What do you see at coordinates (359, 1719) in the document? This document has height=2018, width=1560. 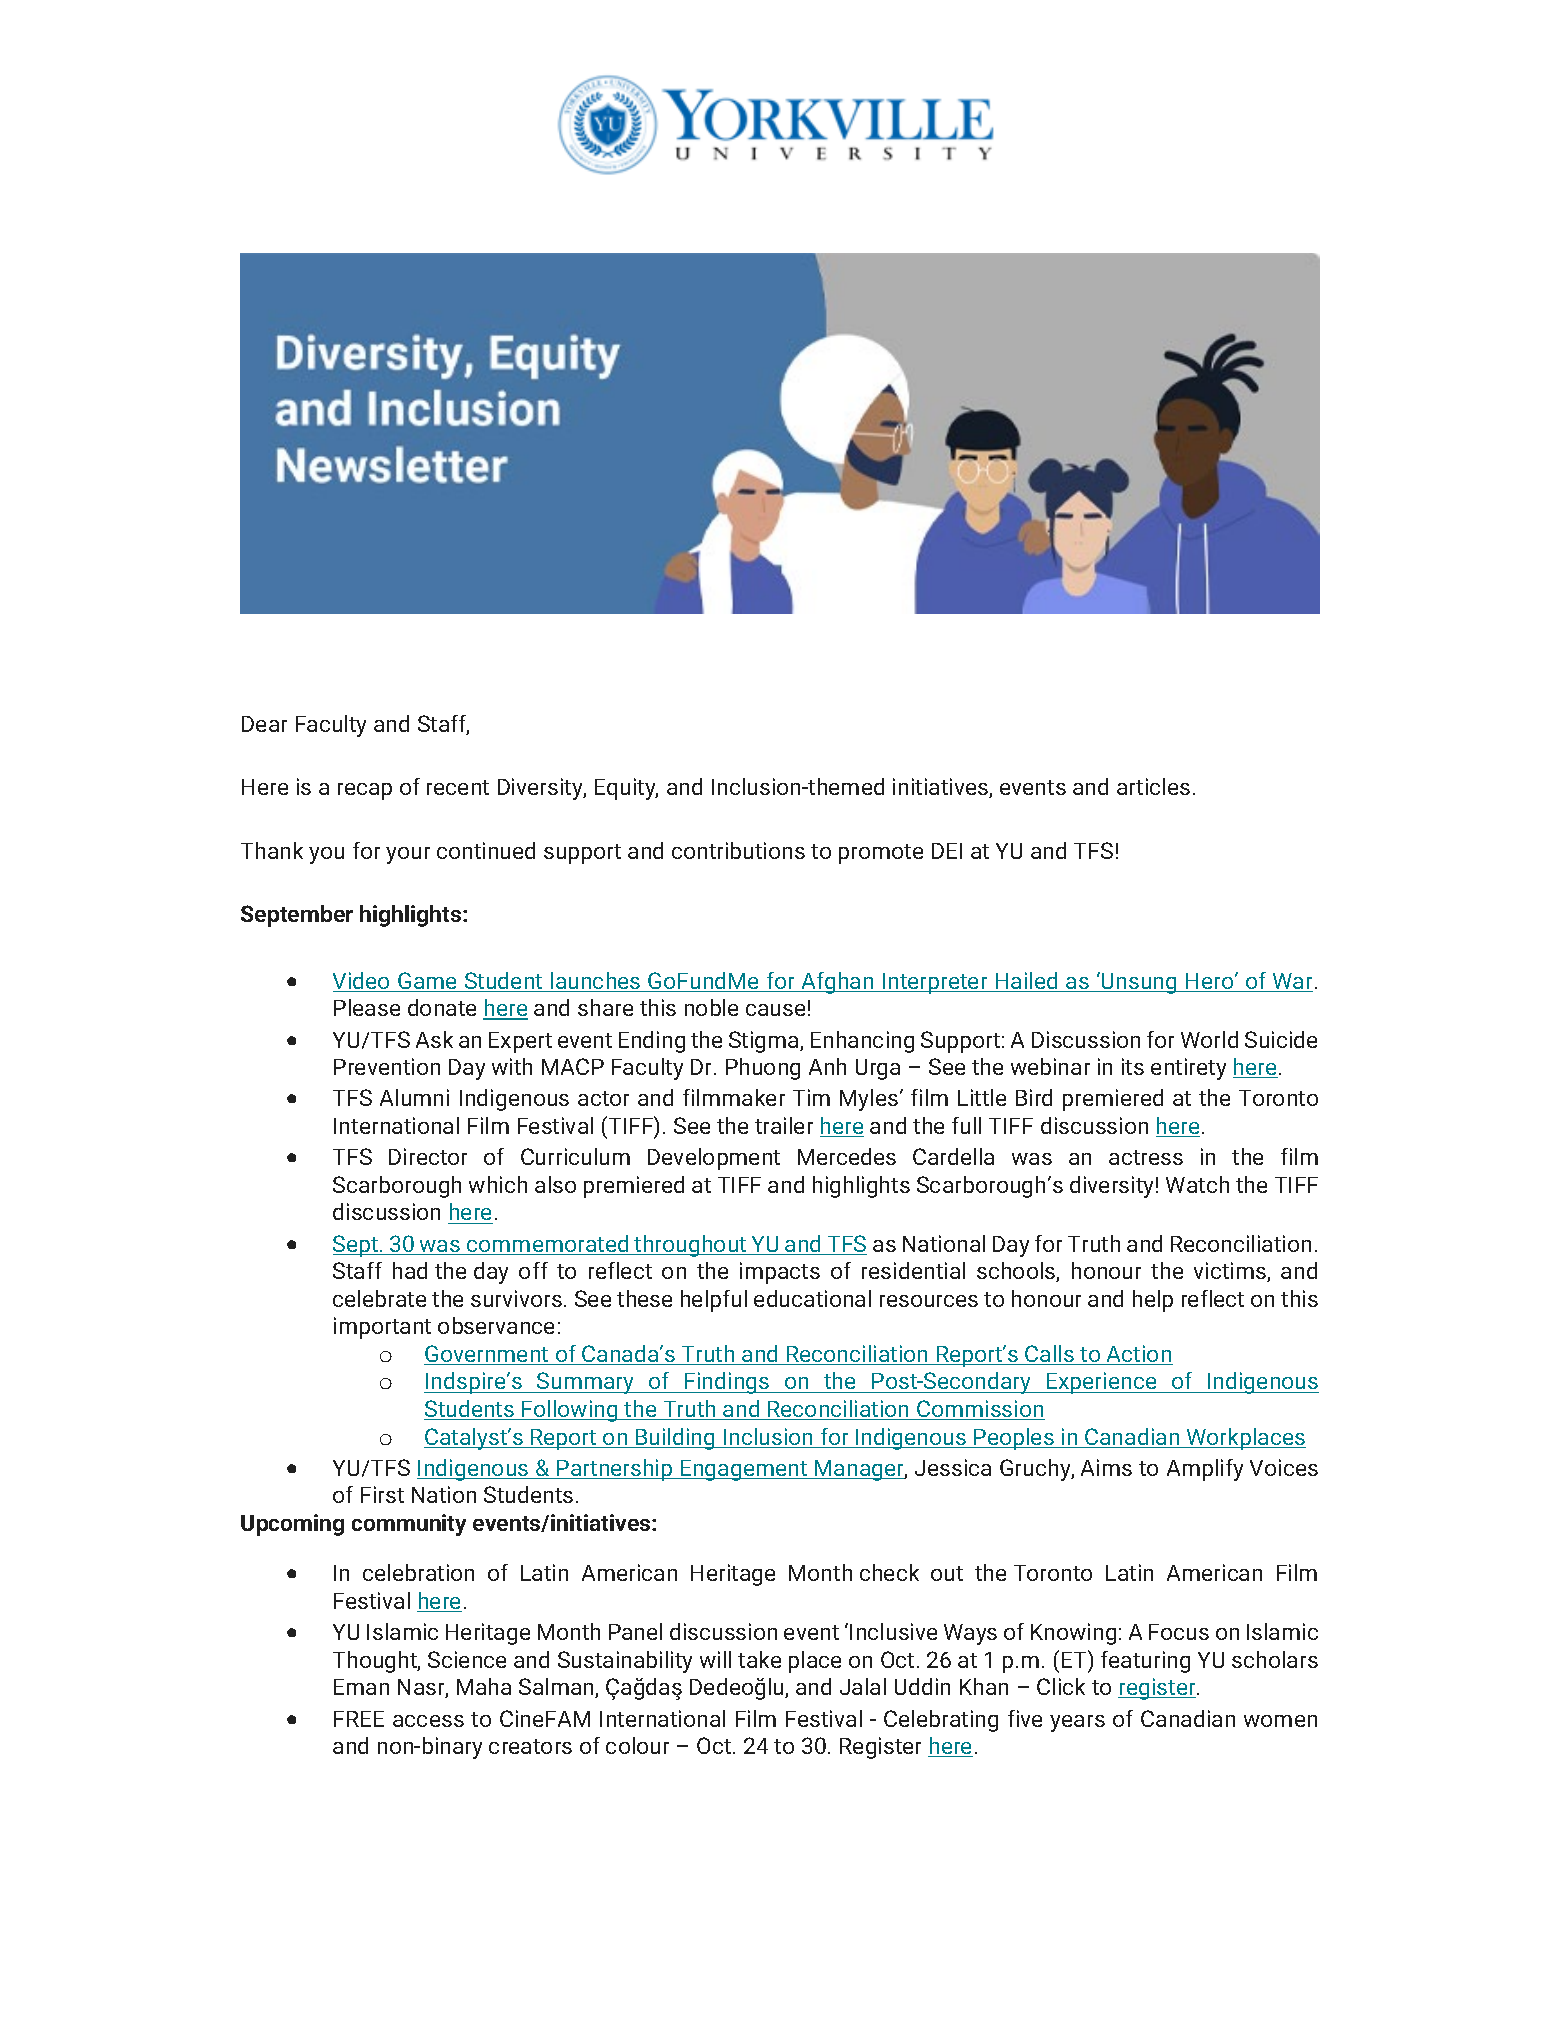 I see `FREE` at bounding box center [359, 1719].
